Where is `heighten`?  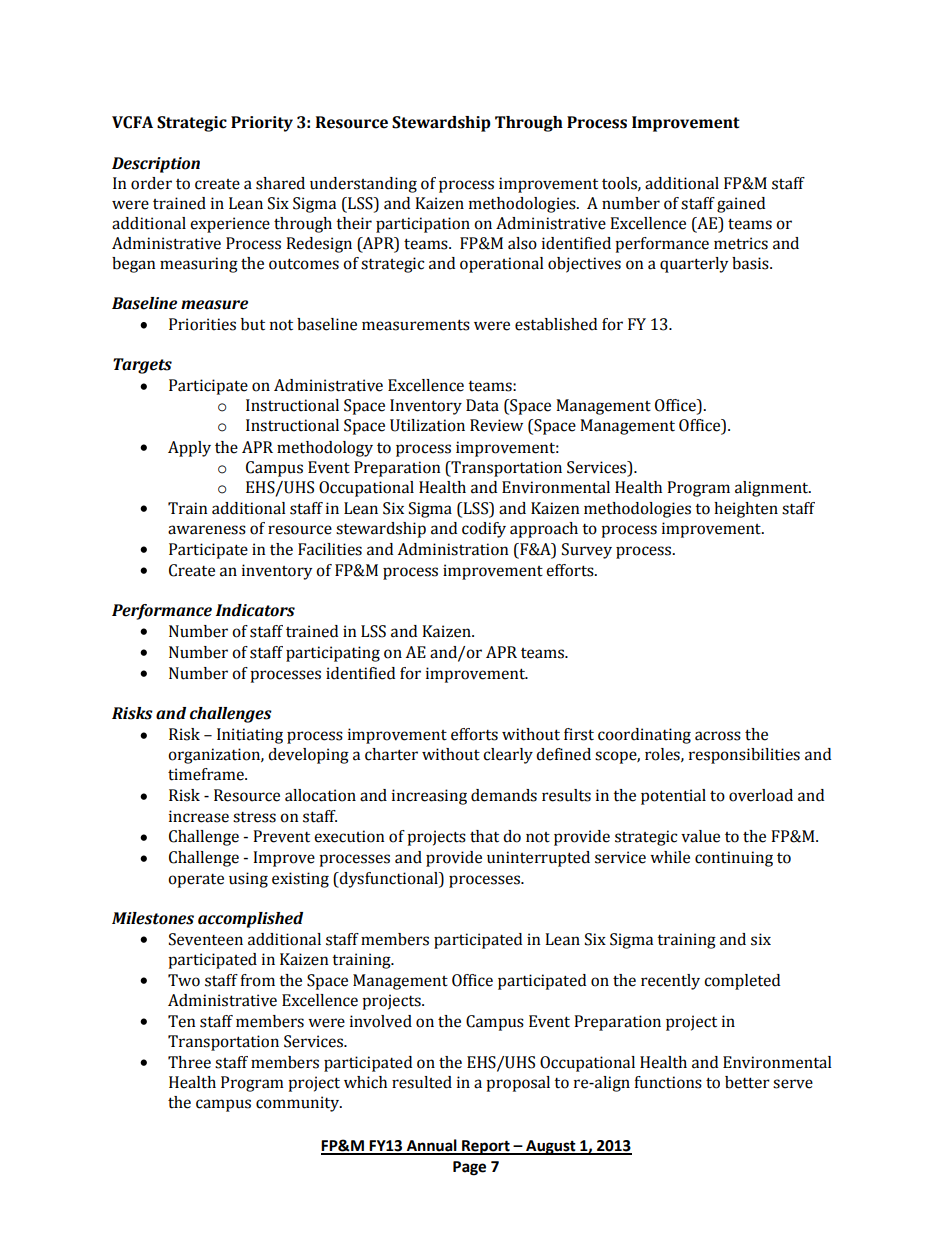 heighten is located at coordinates (746, 510).
